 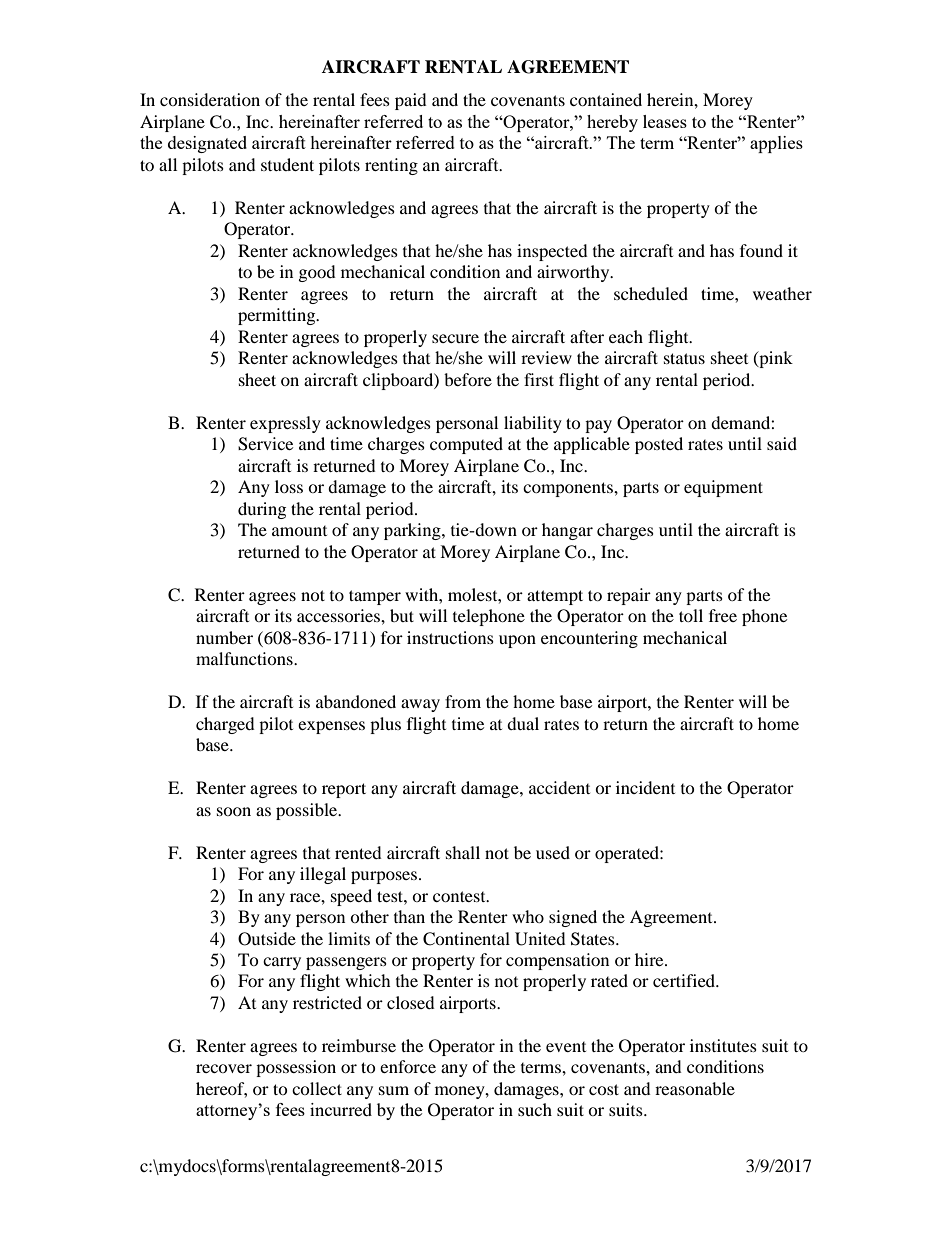 I want to click on before, so click(x=468, y=379).
